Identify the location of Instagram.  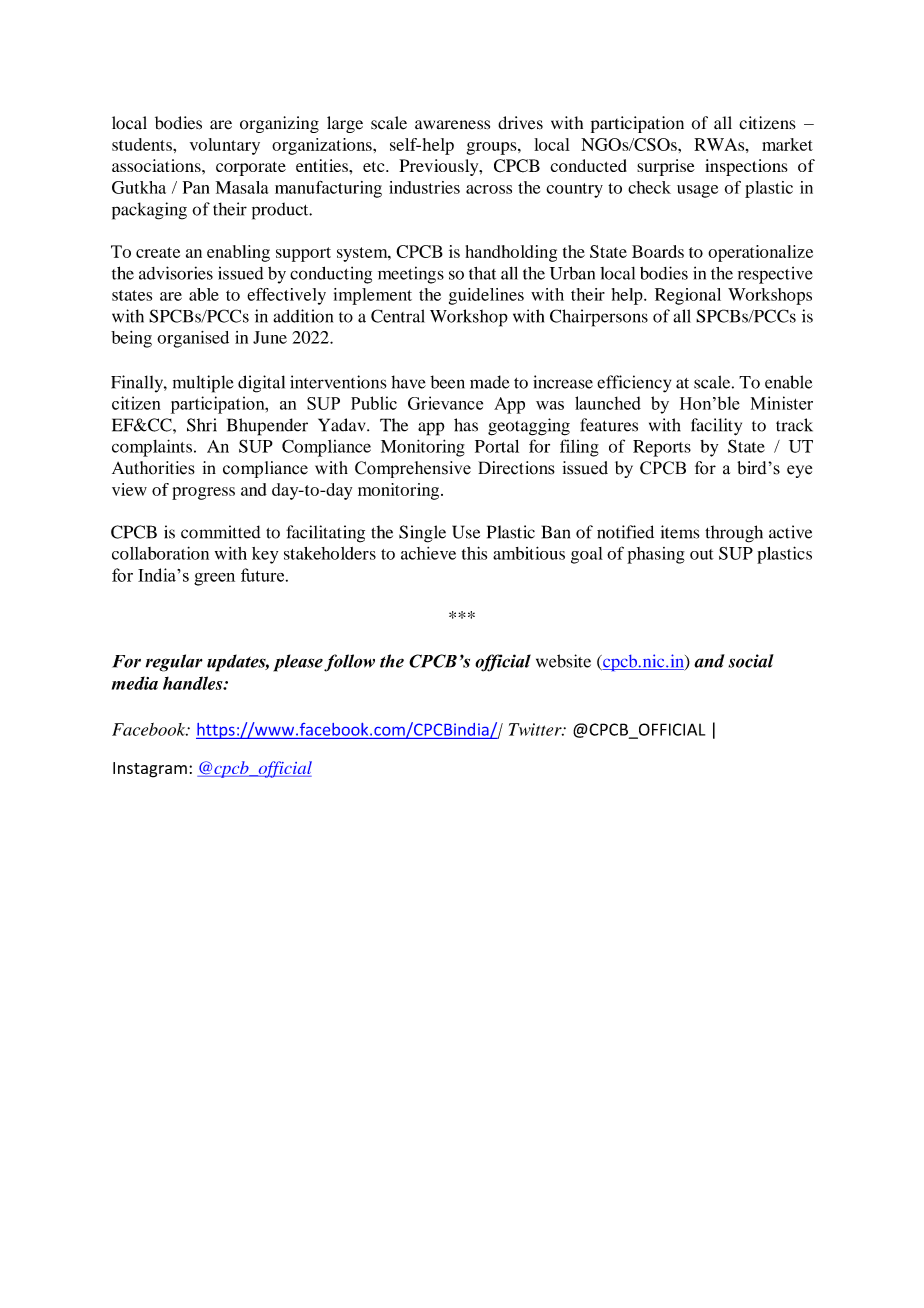
(150, 770).
